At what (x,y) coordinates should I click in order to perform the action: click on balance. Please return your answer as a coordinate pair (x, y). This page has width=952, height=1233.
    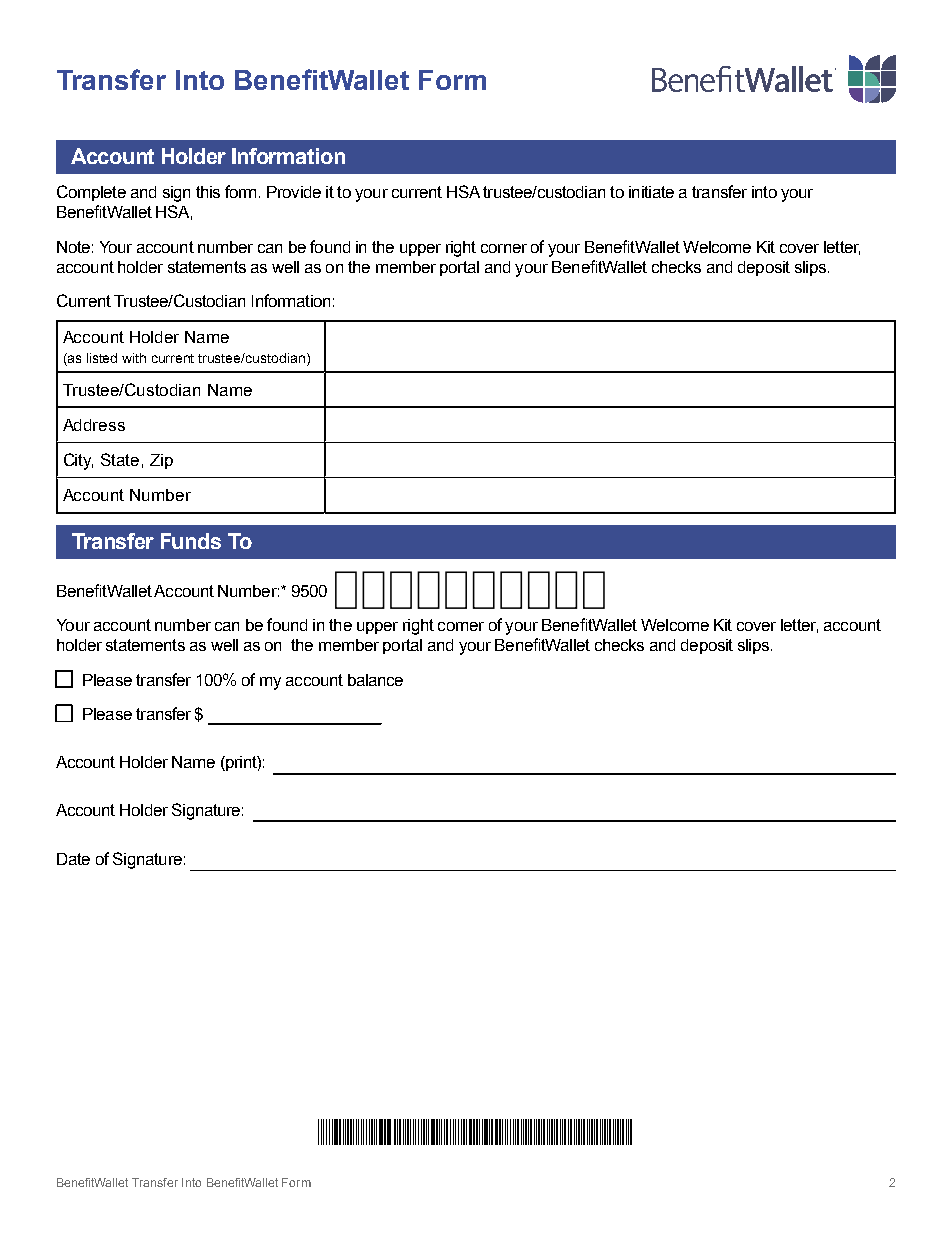
    Looking at the image, I should click on (375, 680).
